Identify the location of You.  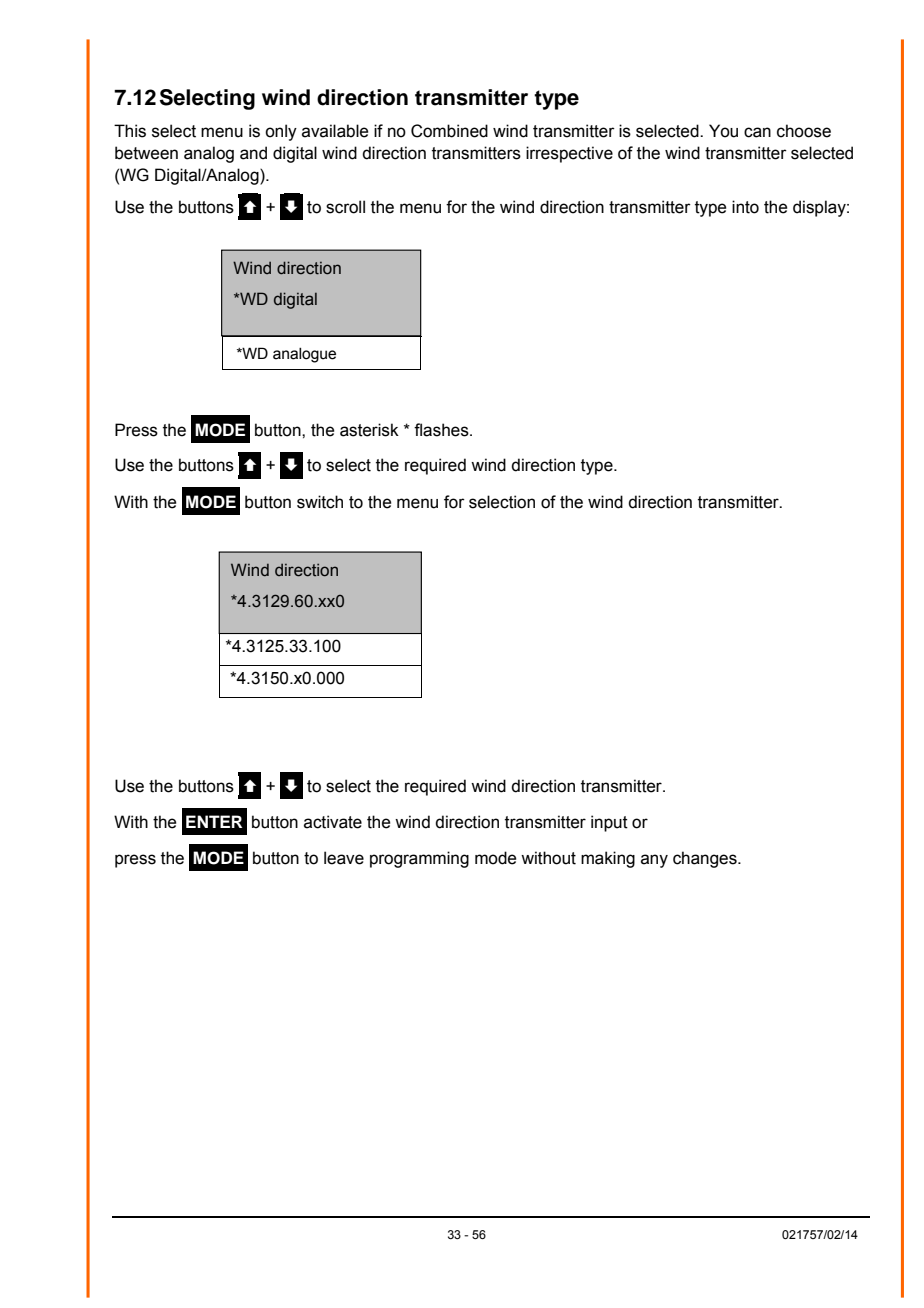
(723, 131).
